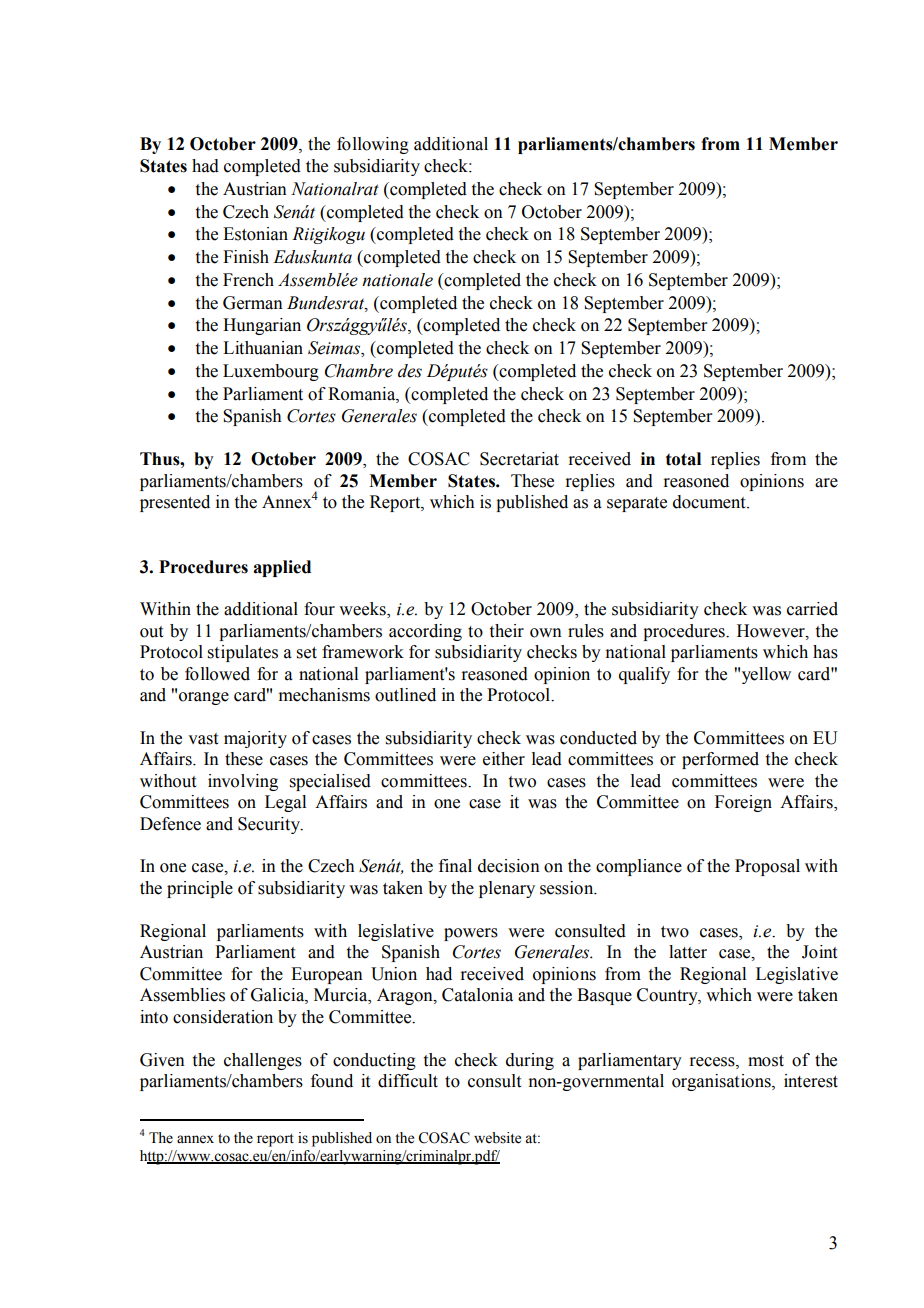  What do you see at coordinates (373, 145) in the screenshot?
I see `following` at bounding box center [373, 145].
